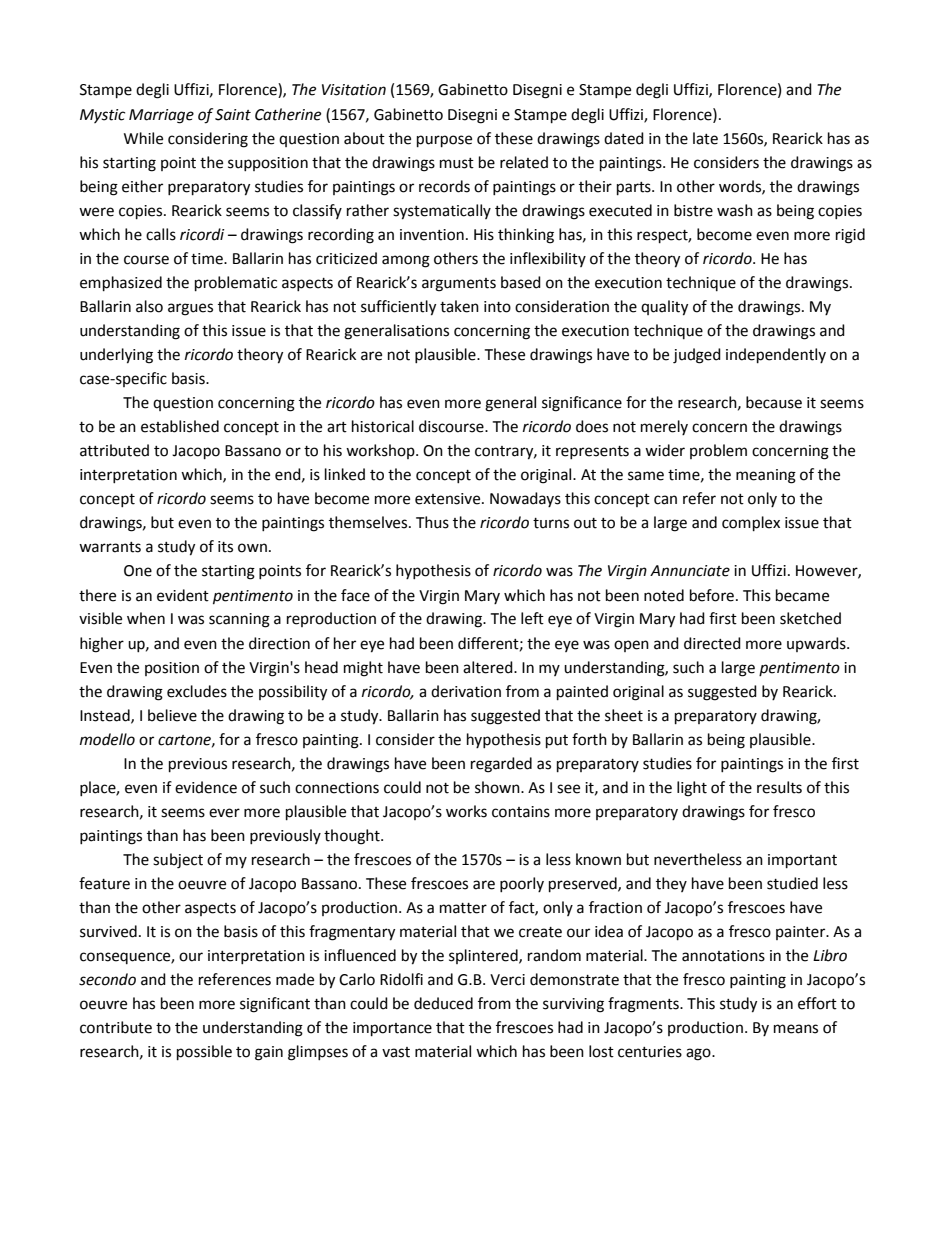 This document has height=1233, width=952. Describe the element at coordinates (796, 1029) in the document. I see `means` at that location.
